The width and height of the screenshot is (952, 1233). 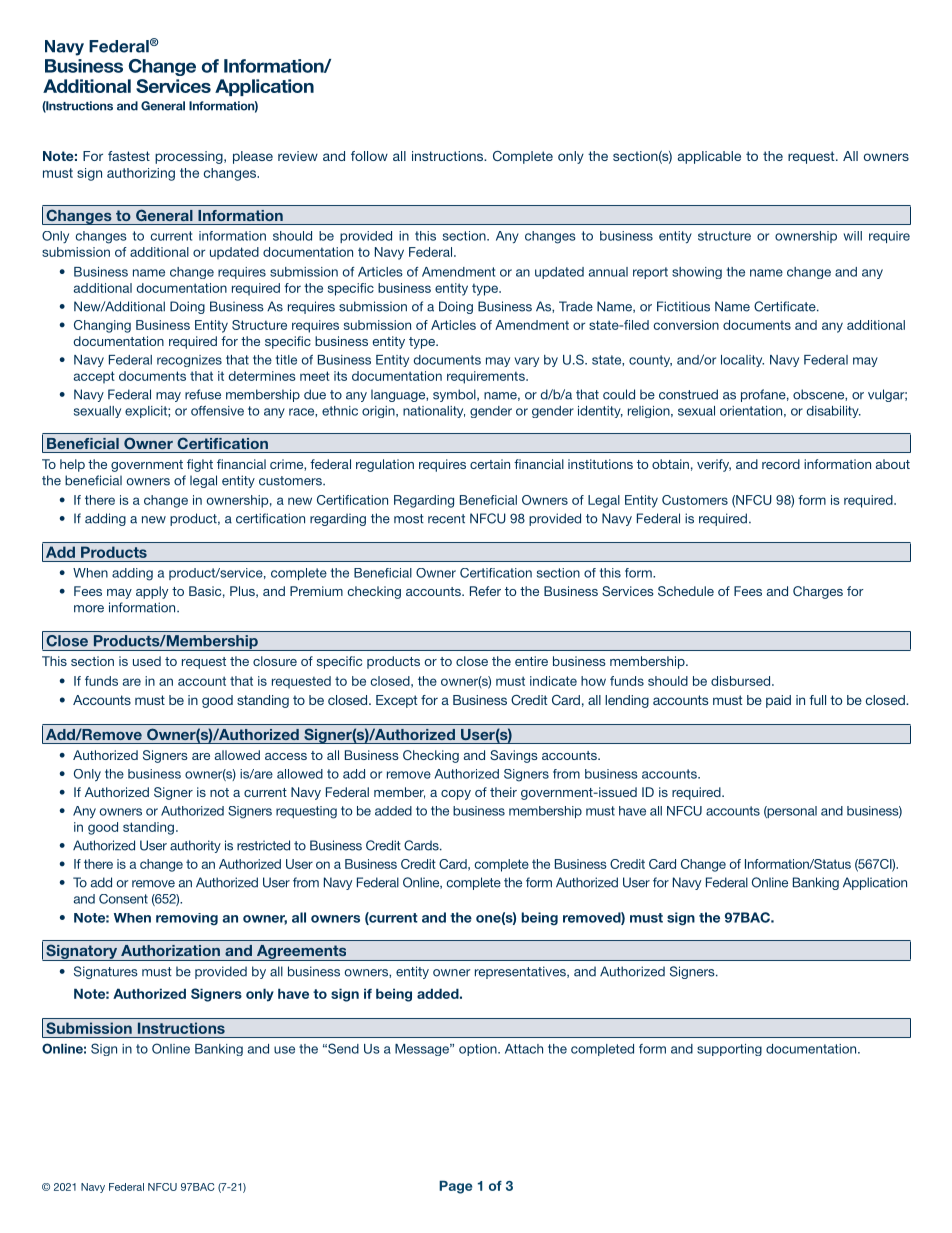 I want to click on Page, so click(x=456, y=1187).
